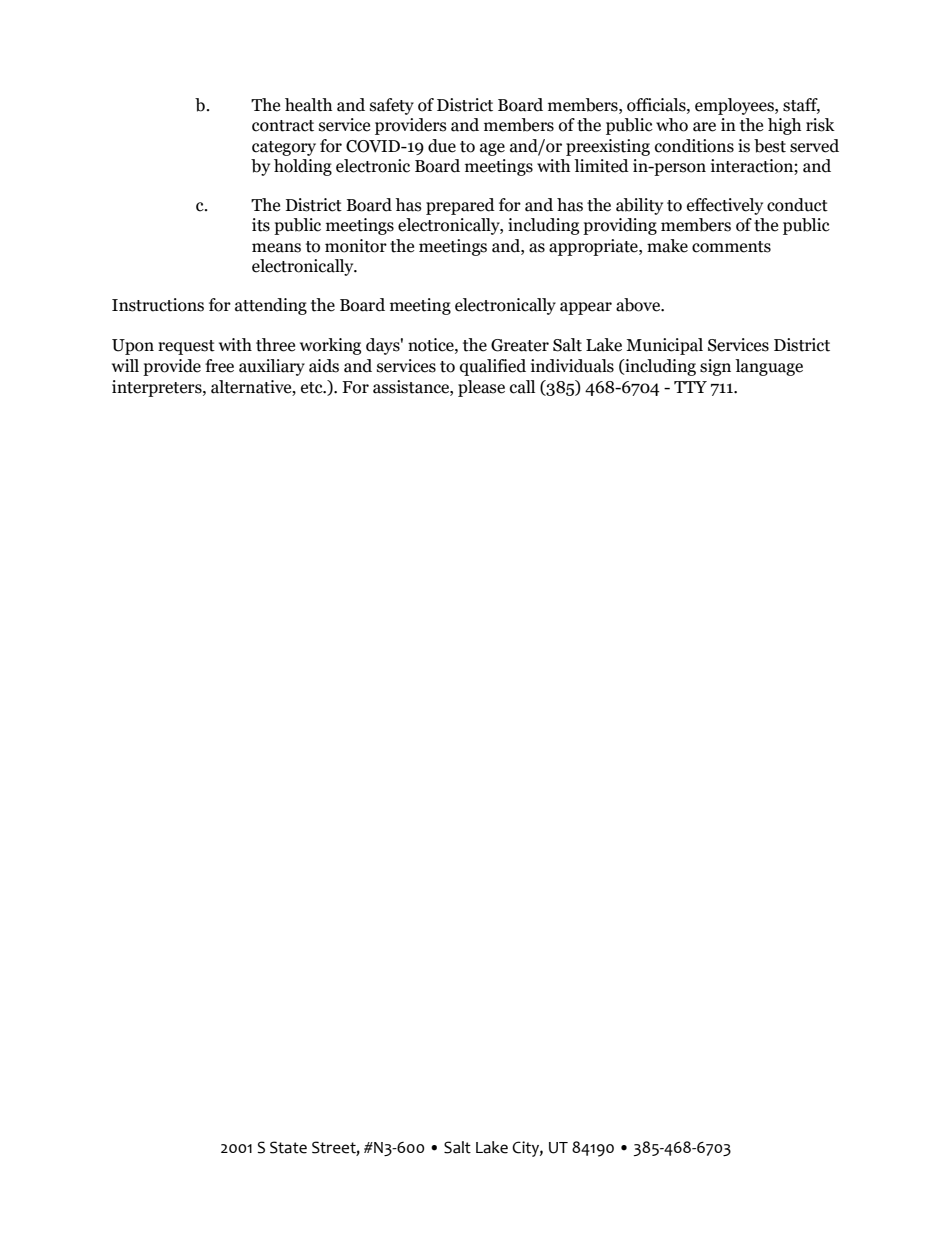 Image resolution: width=952 pixels, height=1233 pixels. I want to click on TTY, so click(690, 387).
